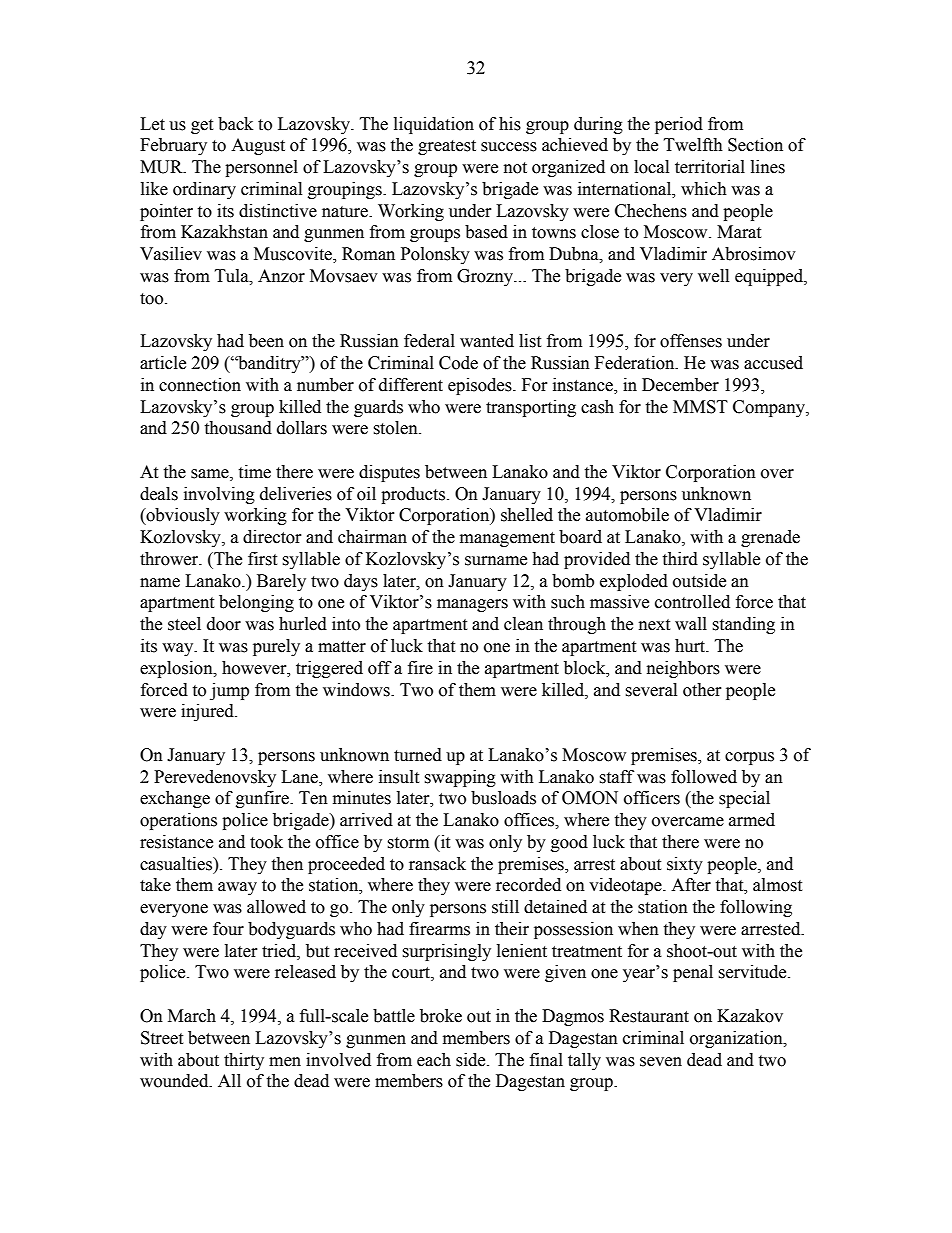 This image has width=952, height=1233. I want to click on other, so click(702, 690).
